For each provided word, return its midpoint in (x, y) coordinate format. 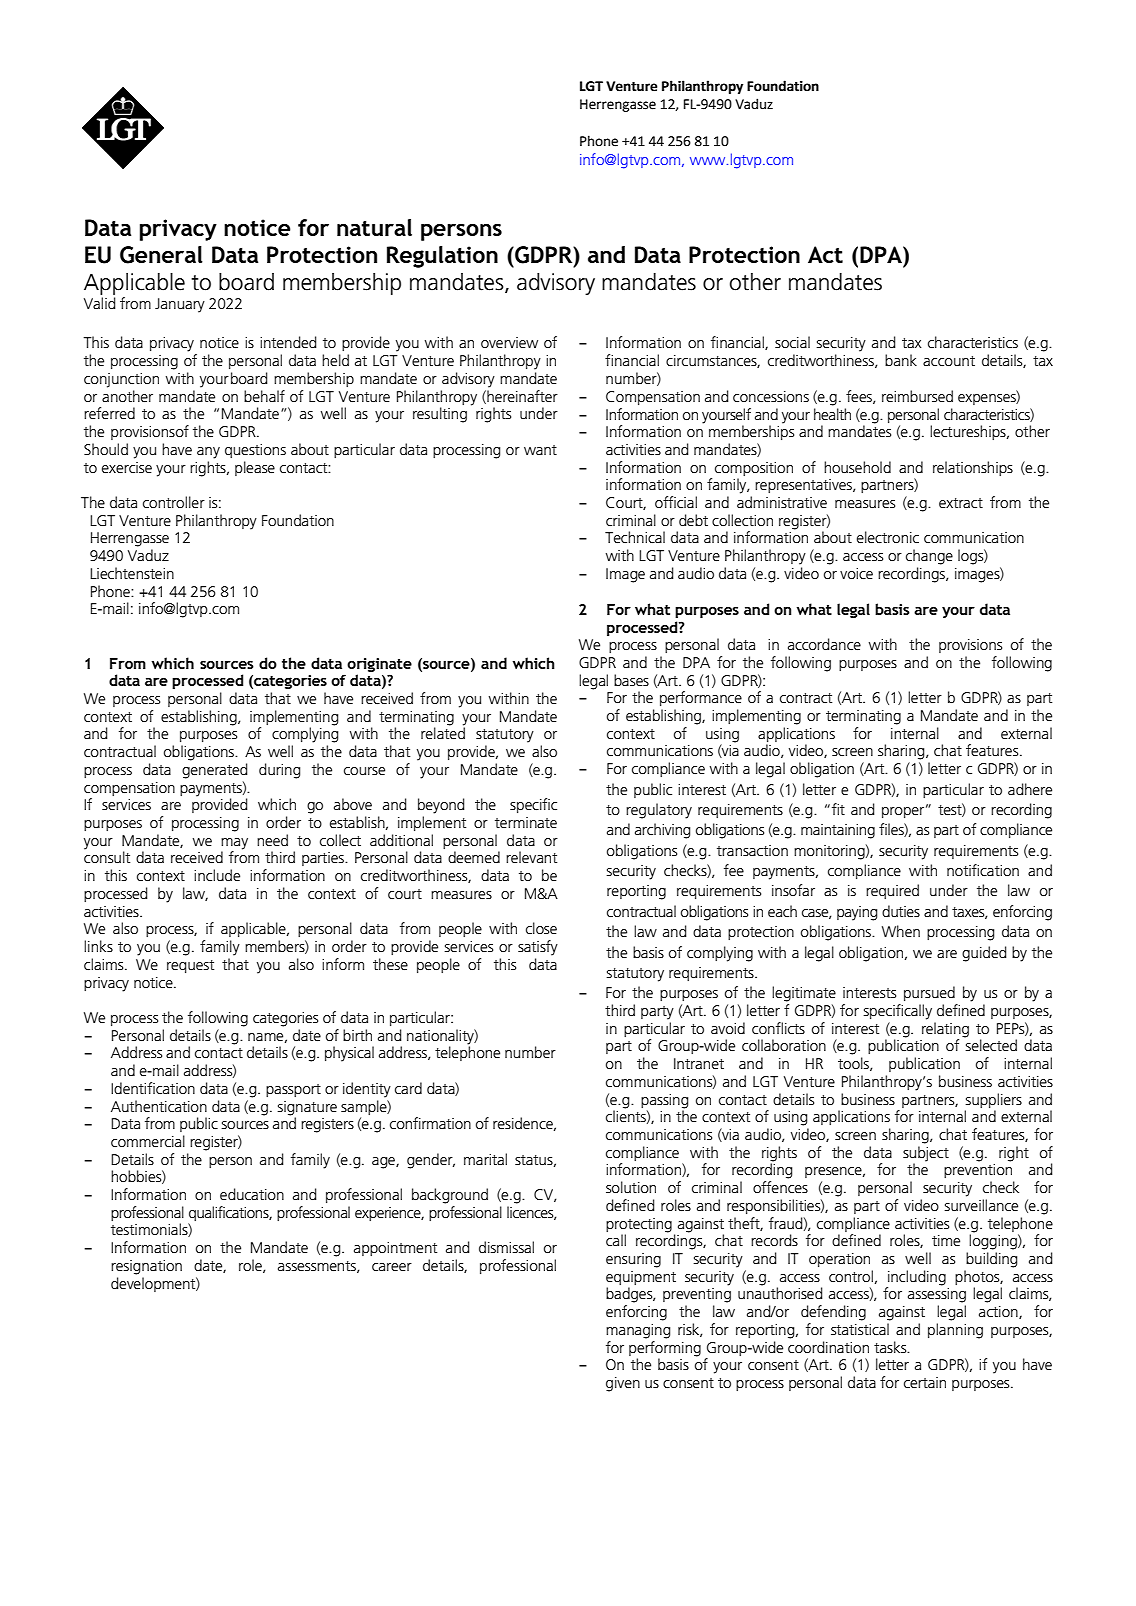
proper (903, 812)
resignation (146, 1267)
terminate (526, 822)
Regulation (442, 257)
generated (215, 771)
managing (638, 1331)
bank (901, 360)
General (161, 255)
